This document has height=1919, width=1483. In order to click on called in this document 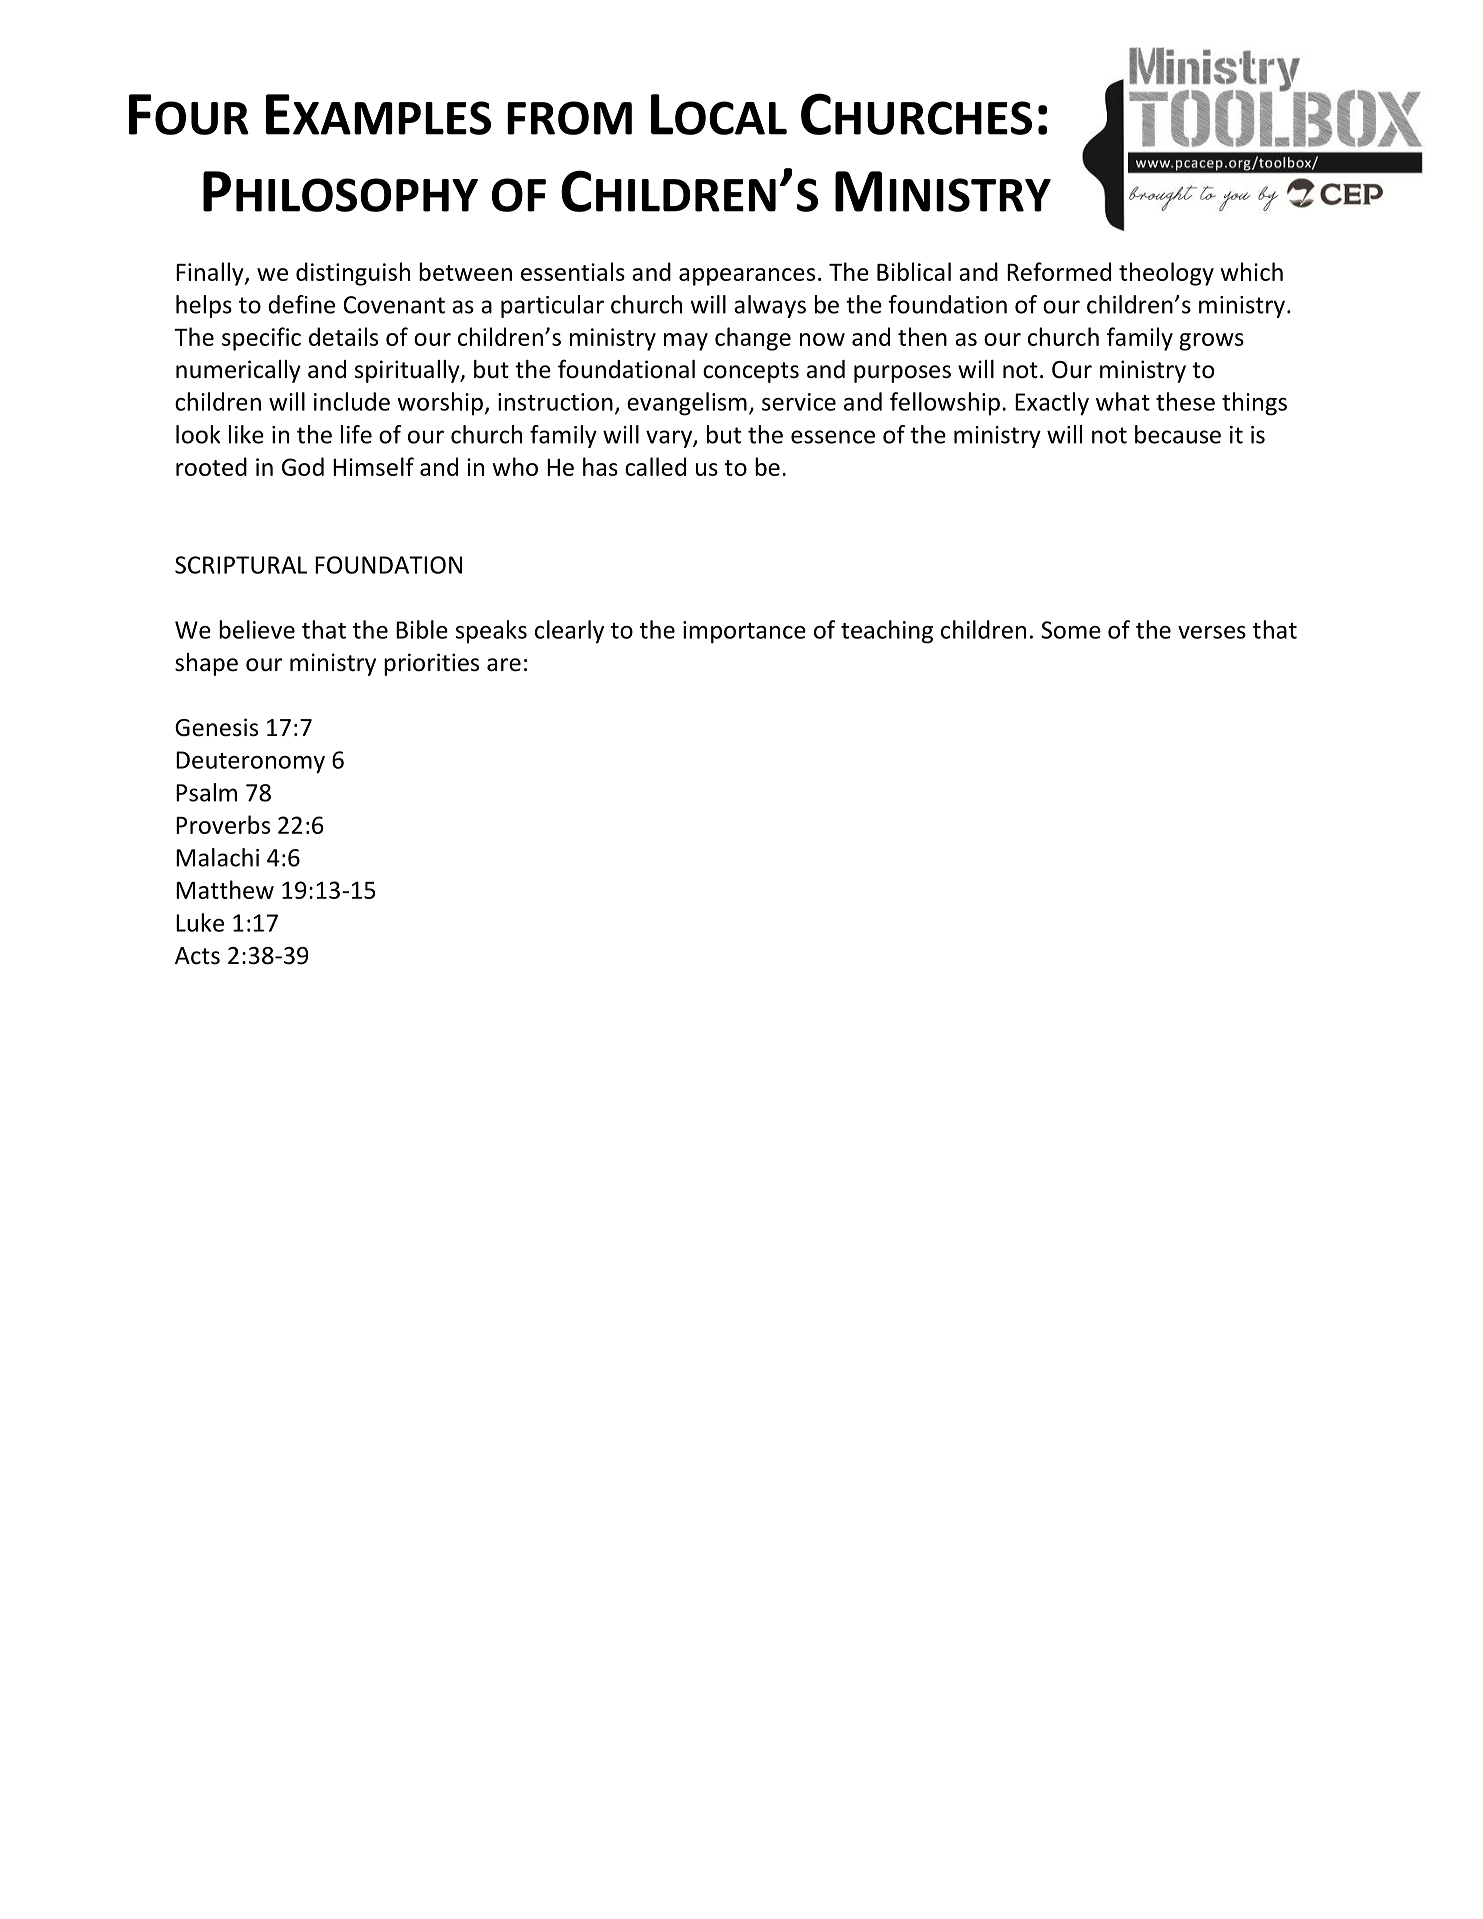, I will do `click(655, 466)`.
